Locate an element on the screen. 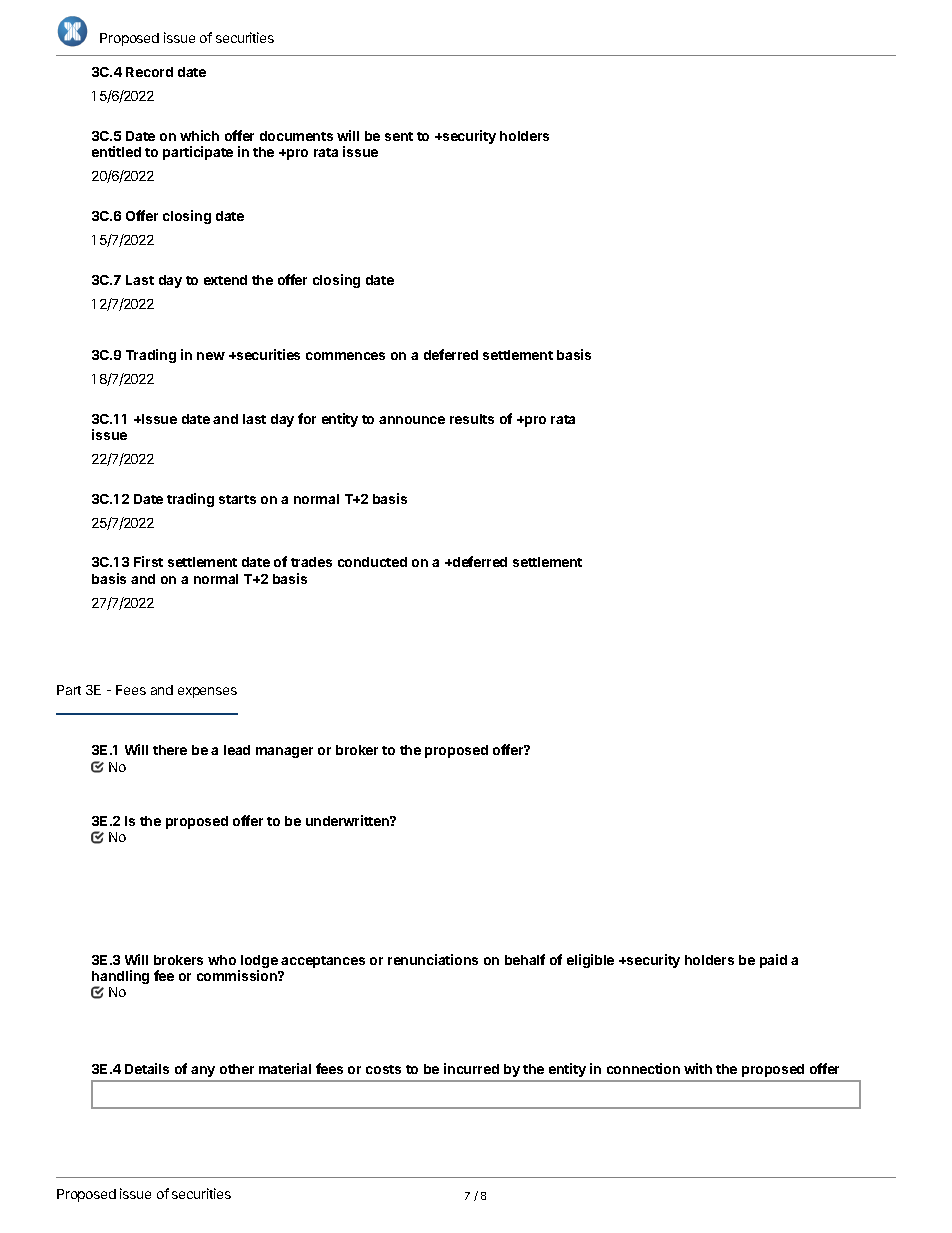 This screenshot has height=1233, width=952. new is located at coordinates (211, 356).
